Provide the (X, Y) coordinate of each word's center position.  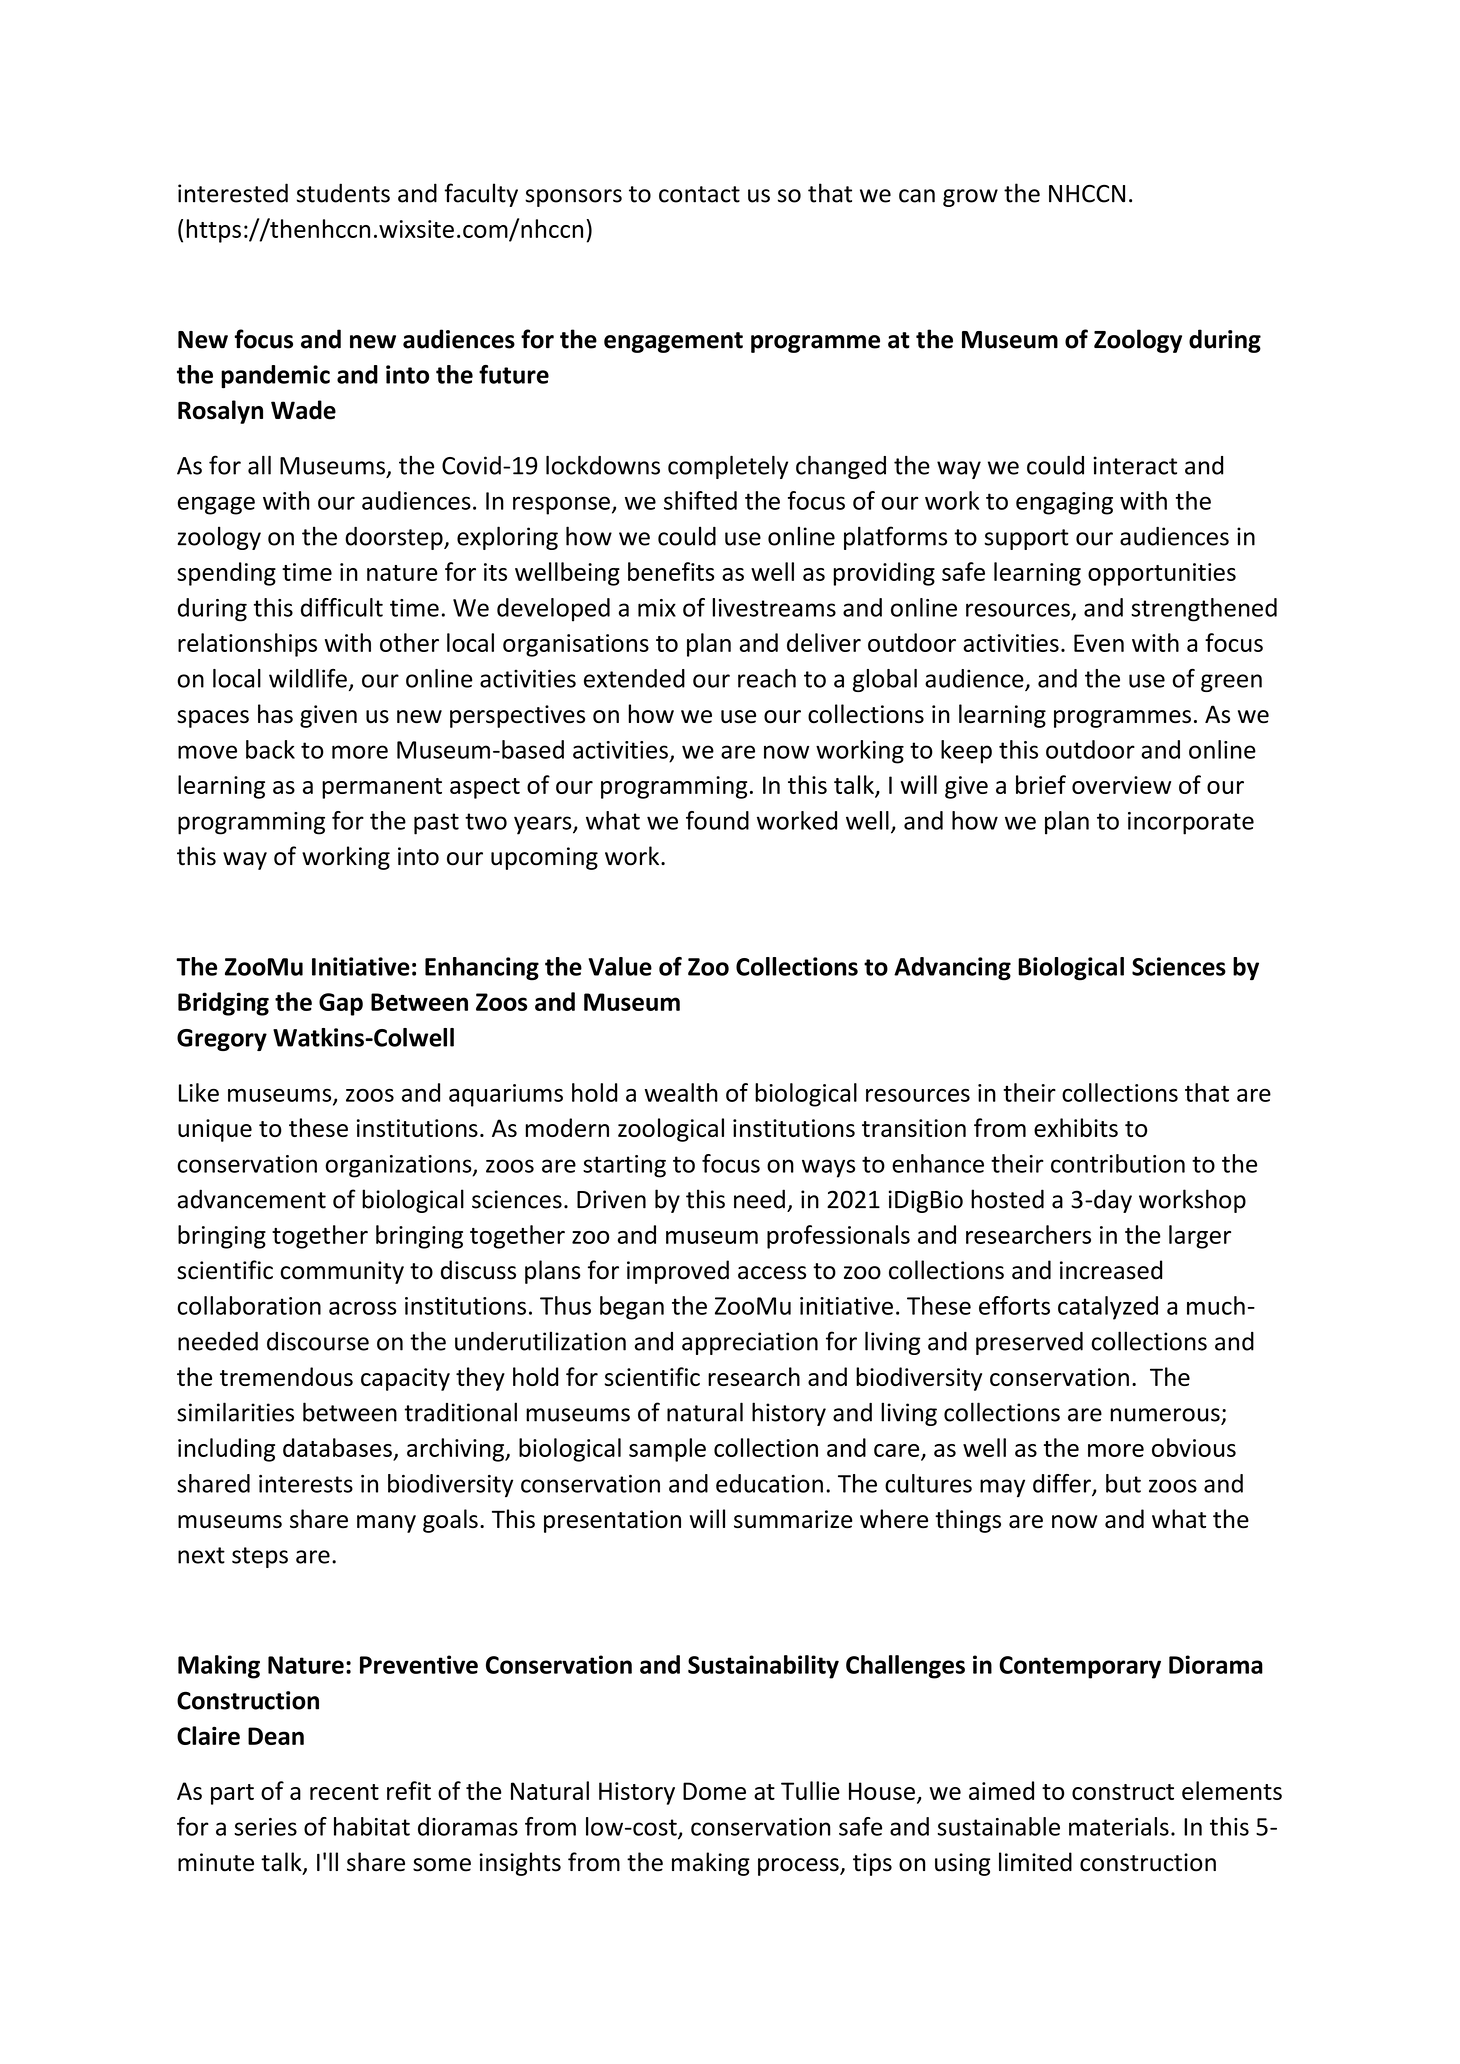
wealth (681, 1092)
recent (344, 1792)
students (343, 193)
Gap (341, 1004)
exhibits (1076, 1127)
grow (970, 198)
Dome (714, 1791)
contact (699, 194)
